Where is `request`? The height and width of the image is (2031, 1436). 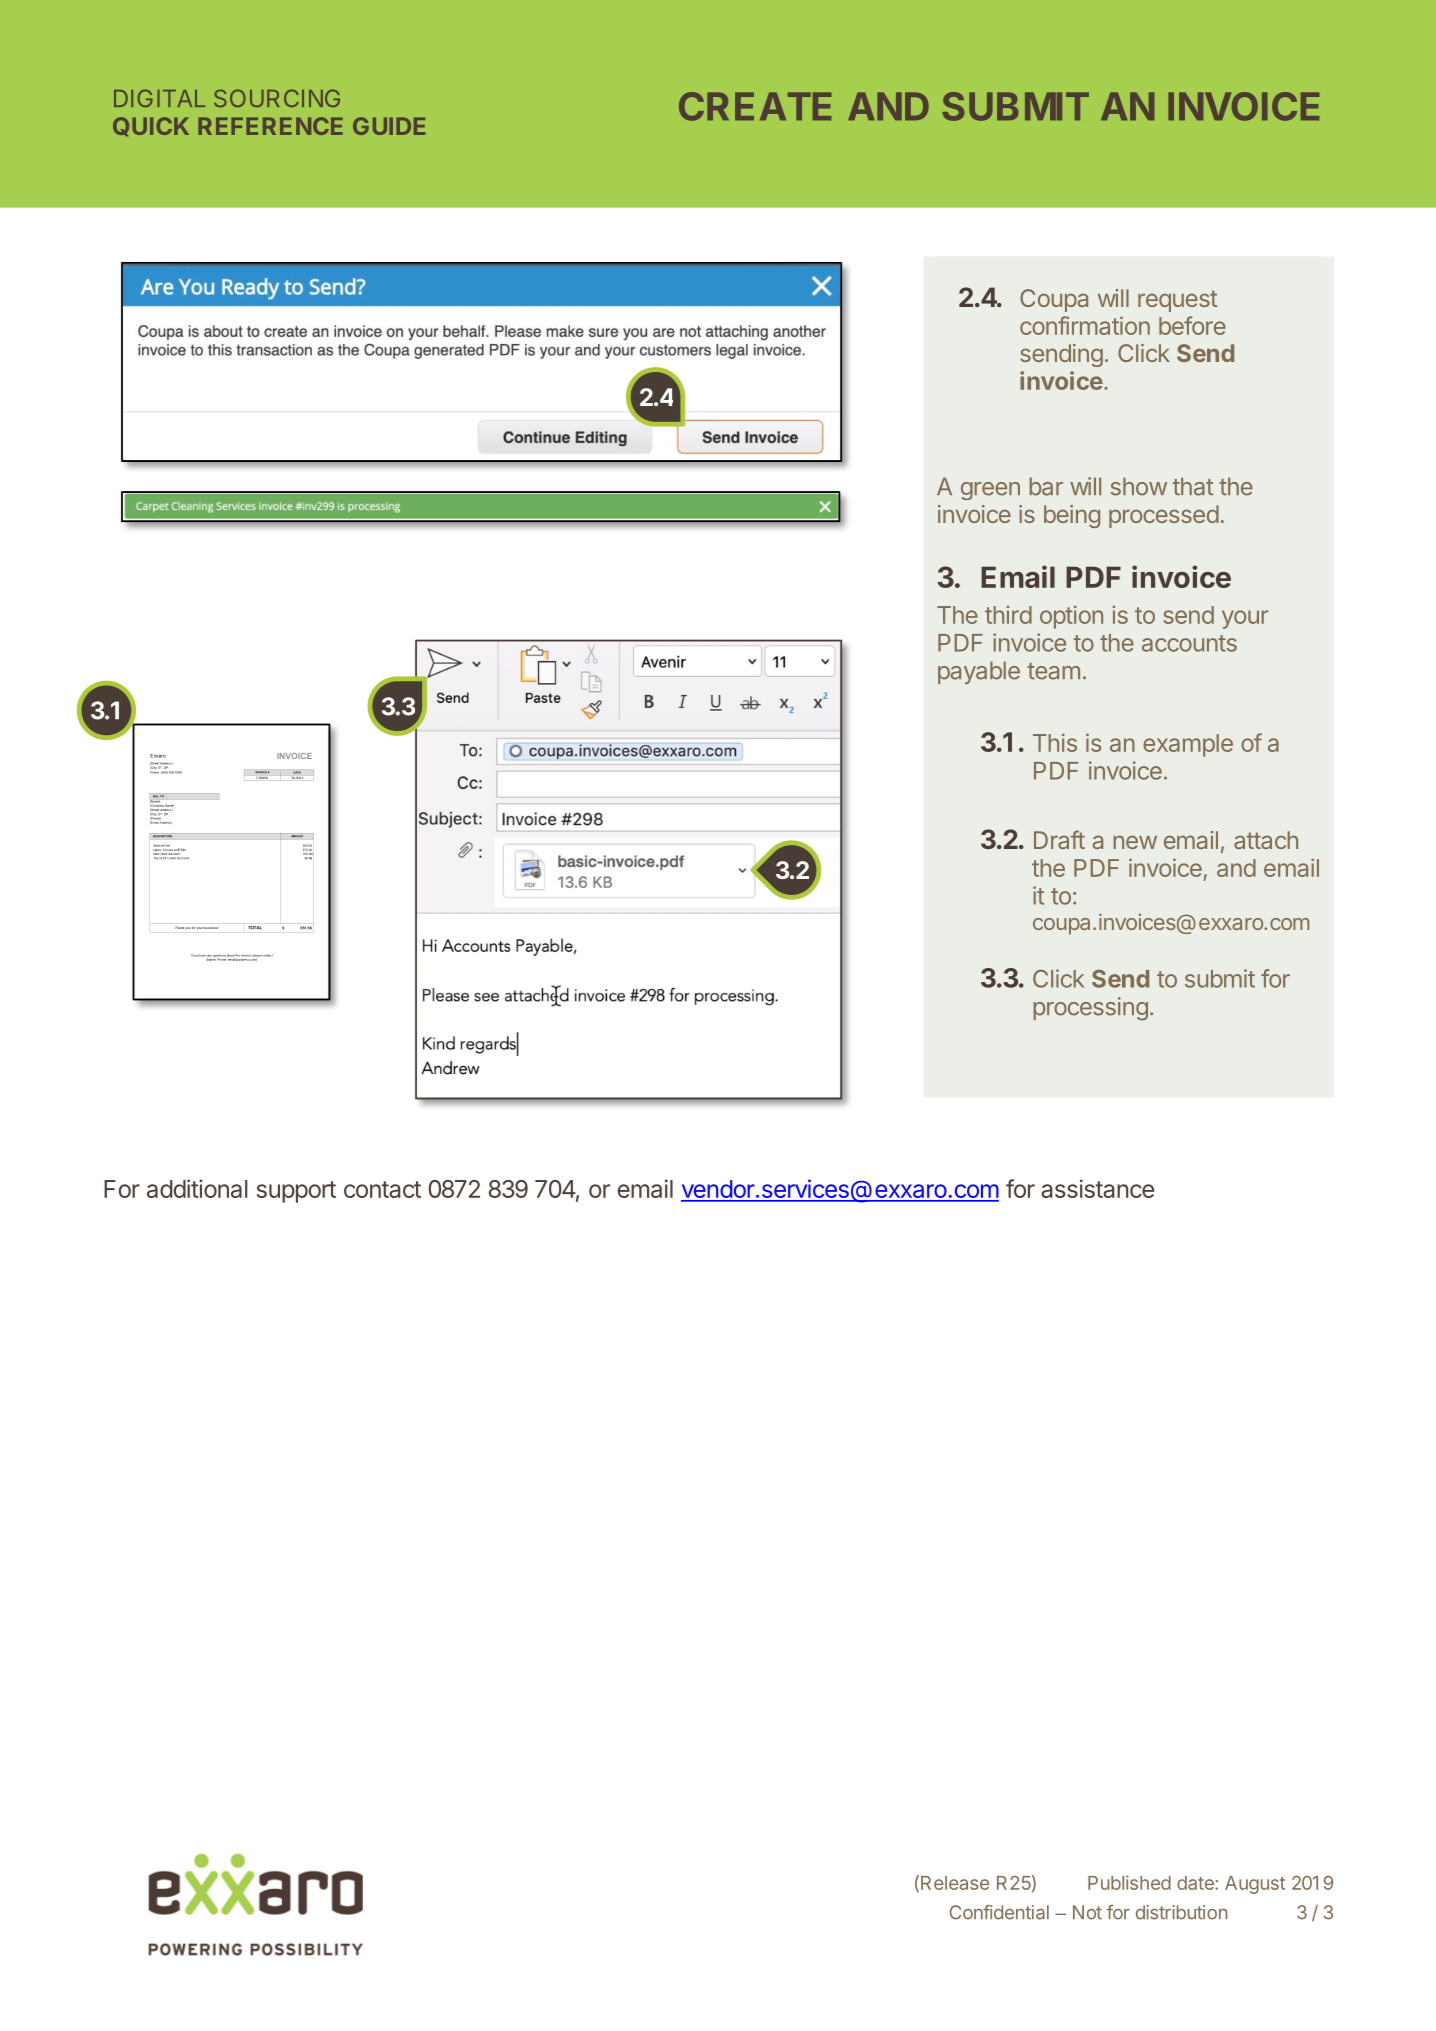 request is located at coordinates (1177, 301).
